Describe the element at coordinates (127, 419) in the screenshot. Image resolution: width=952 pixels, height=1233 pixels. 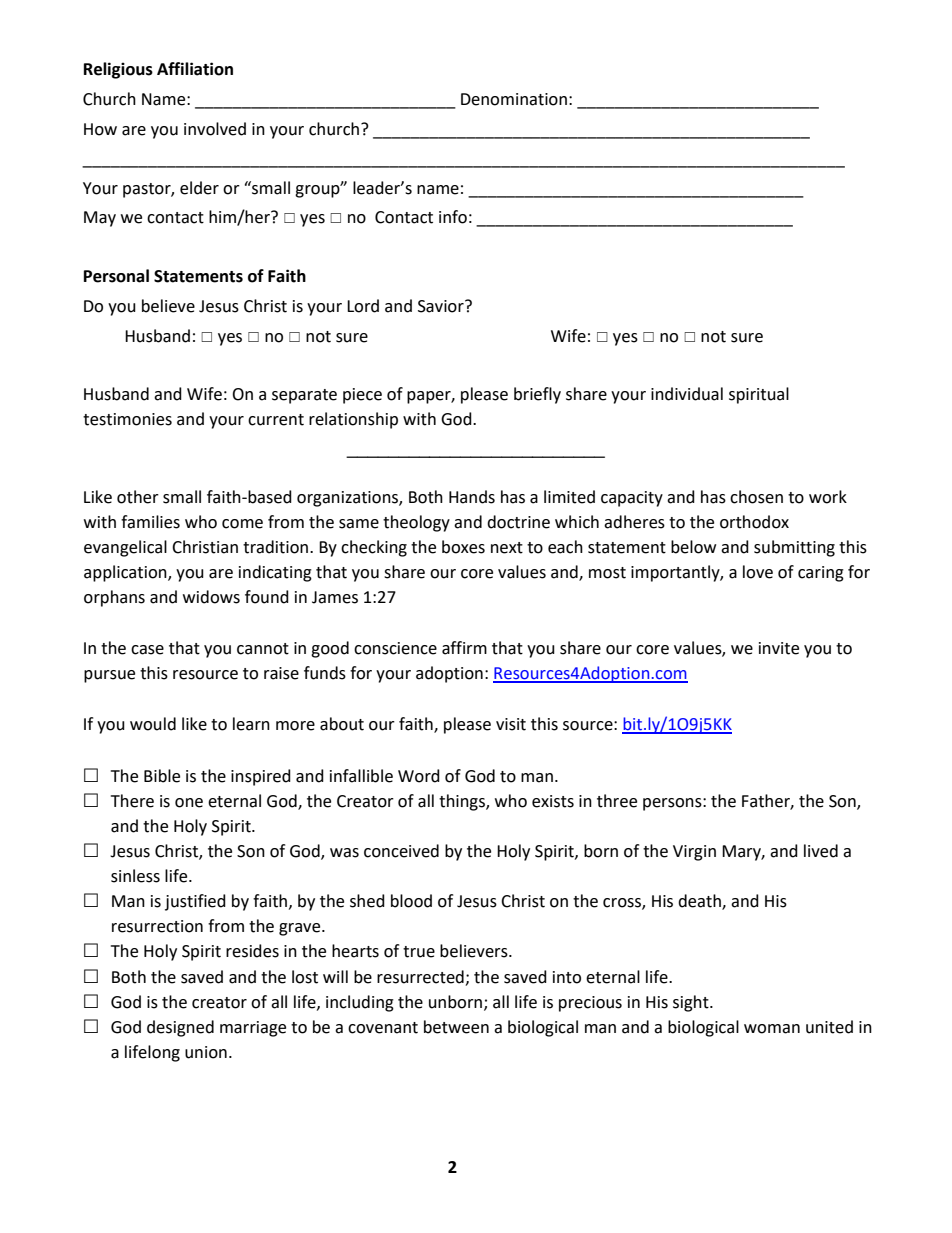
I see `testimonies` at that location.
